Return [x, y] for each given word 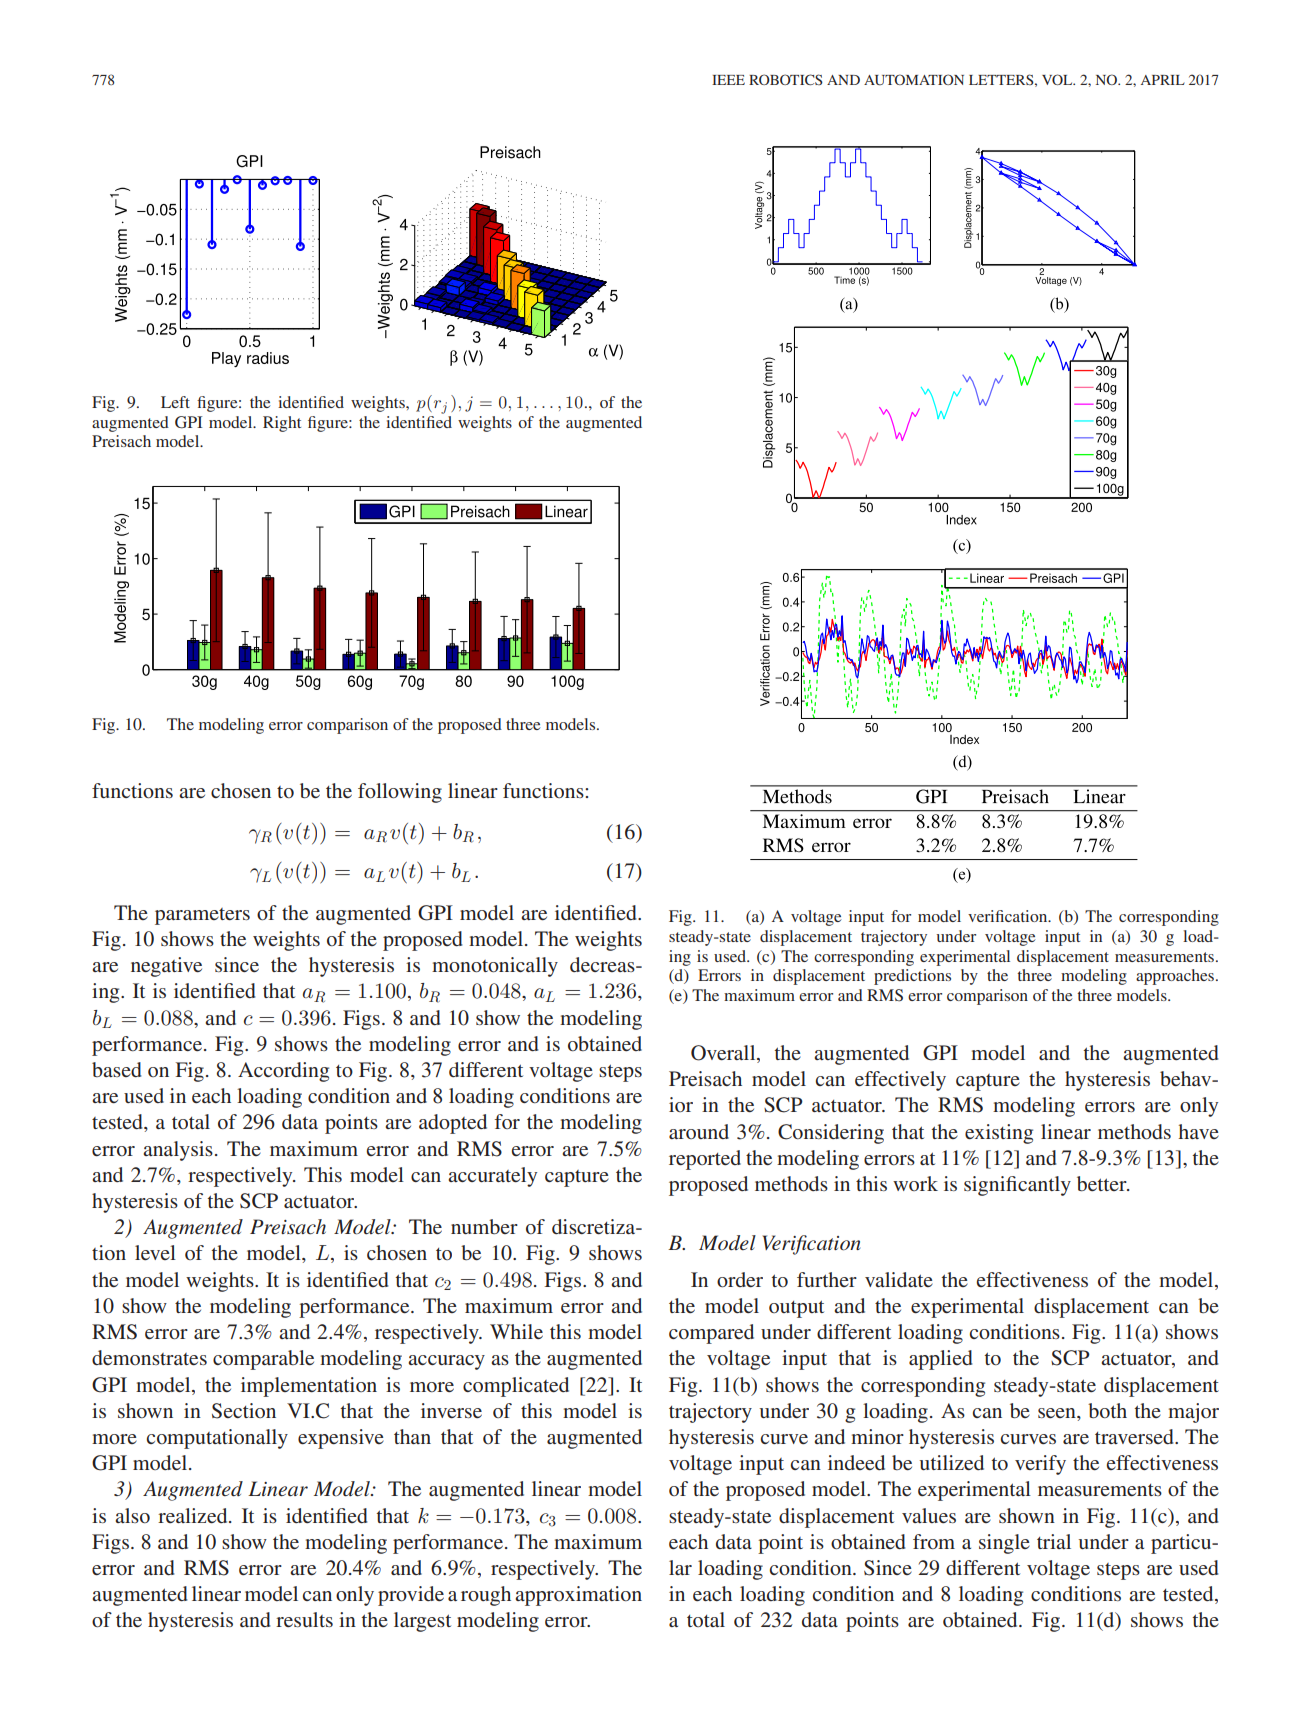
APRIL [1163, 80]
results [304, 1619]
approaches [1176, 977]
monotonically [495, 967]
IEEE [728, 80]
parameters [202, 916]
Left [175, 402]
